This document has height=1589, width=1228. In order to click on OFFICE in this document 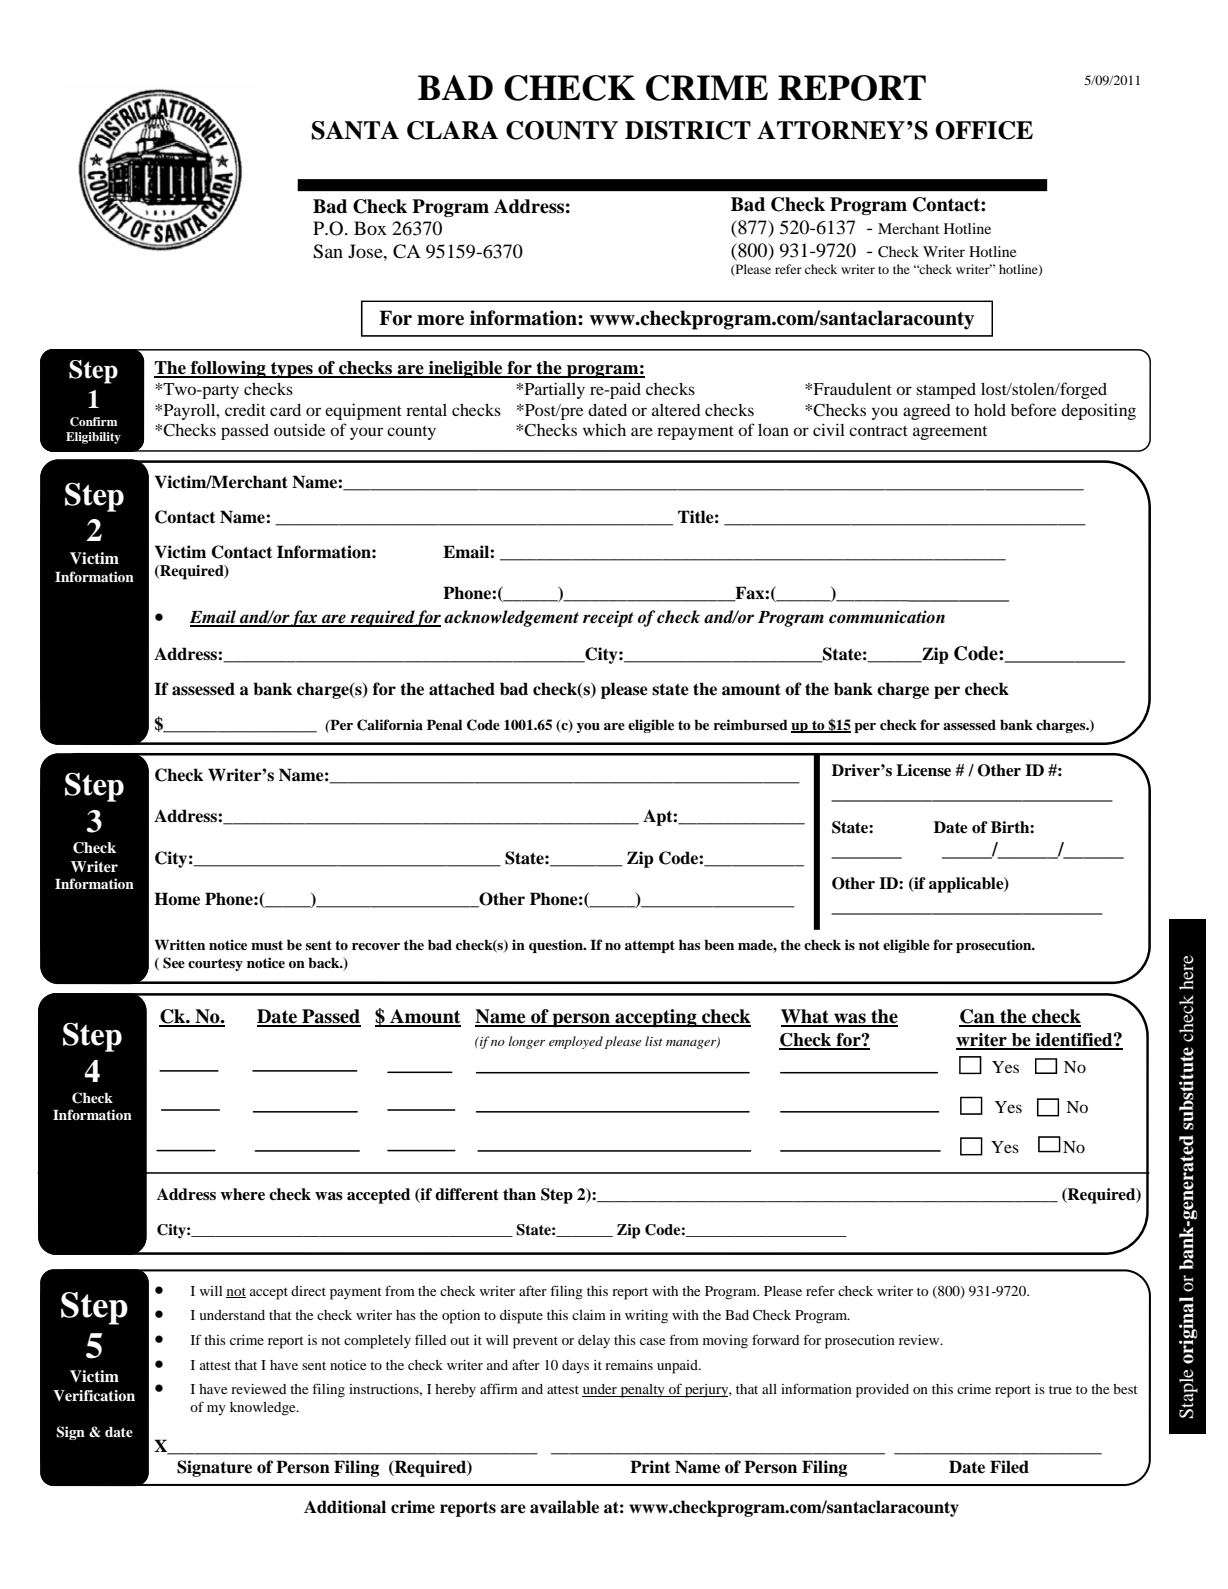, I will do `click(984, 130)`.
